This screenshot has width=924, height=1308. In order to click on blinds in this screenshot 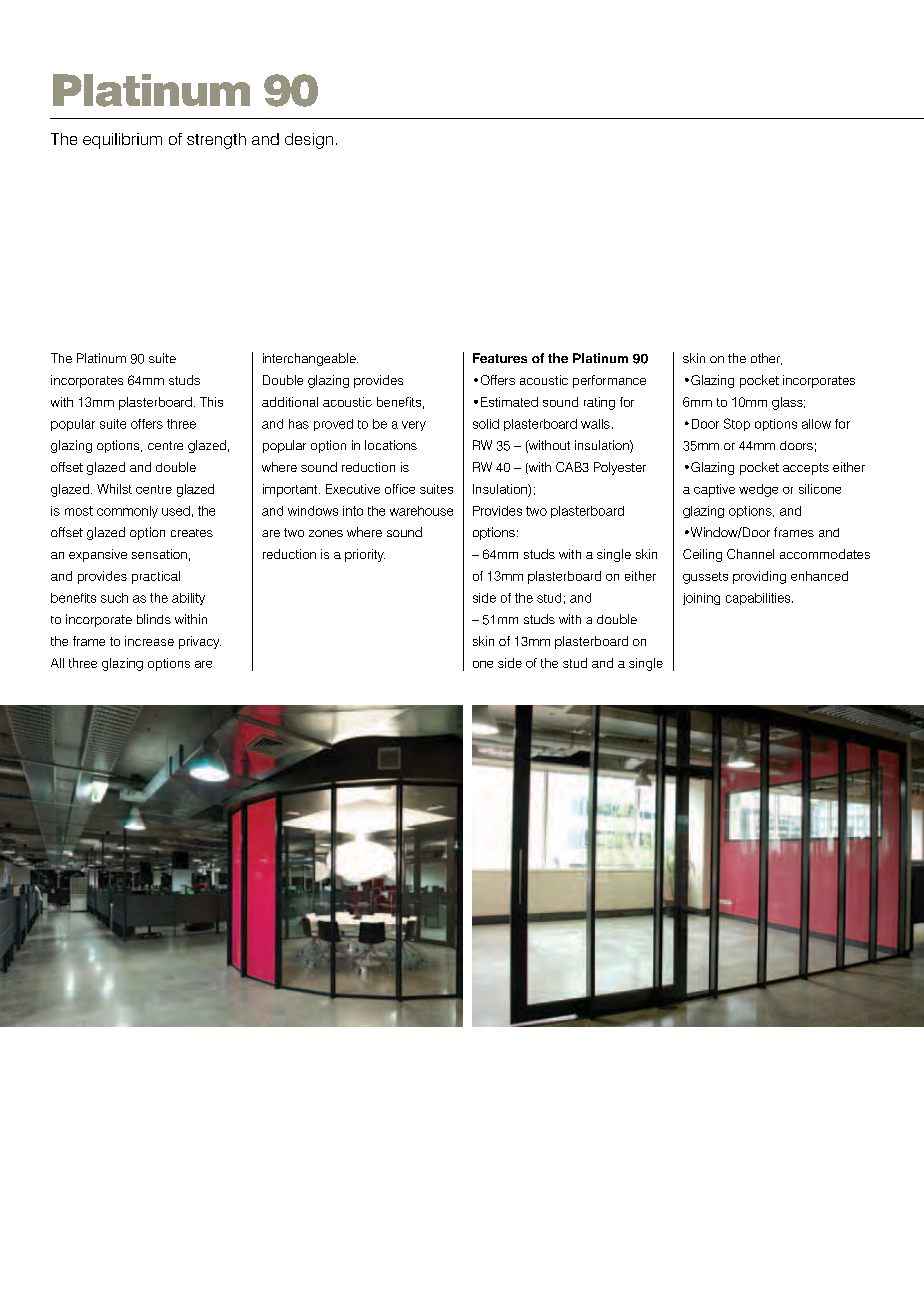, I will do `click(154, 619)`.
